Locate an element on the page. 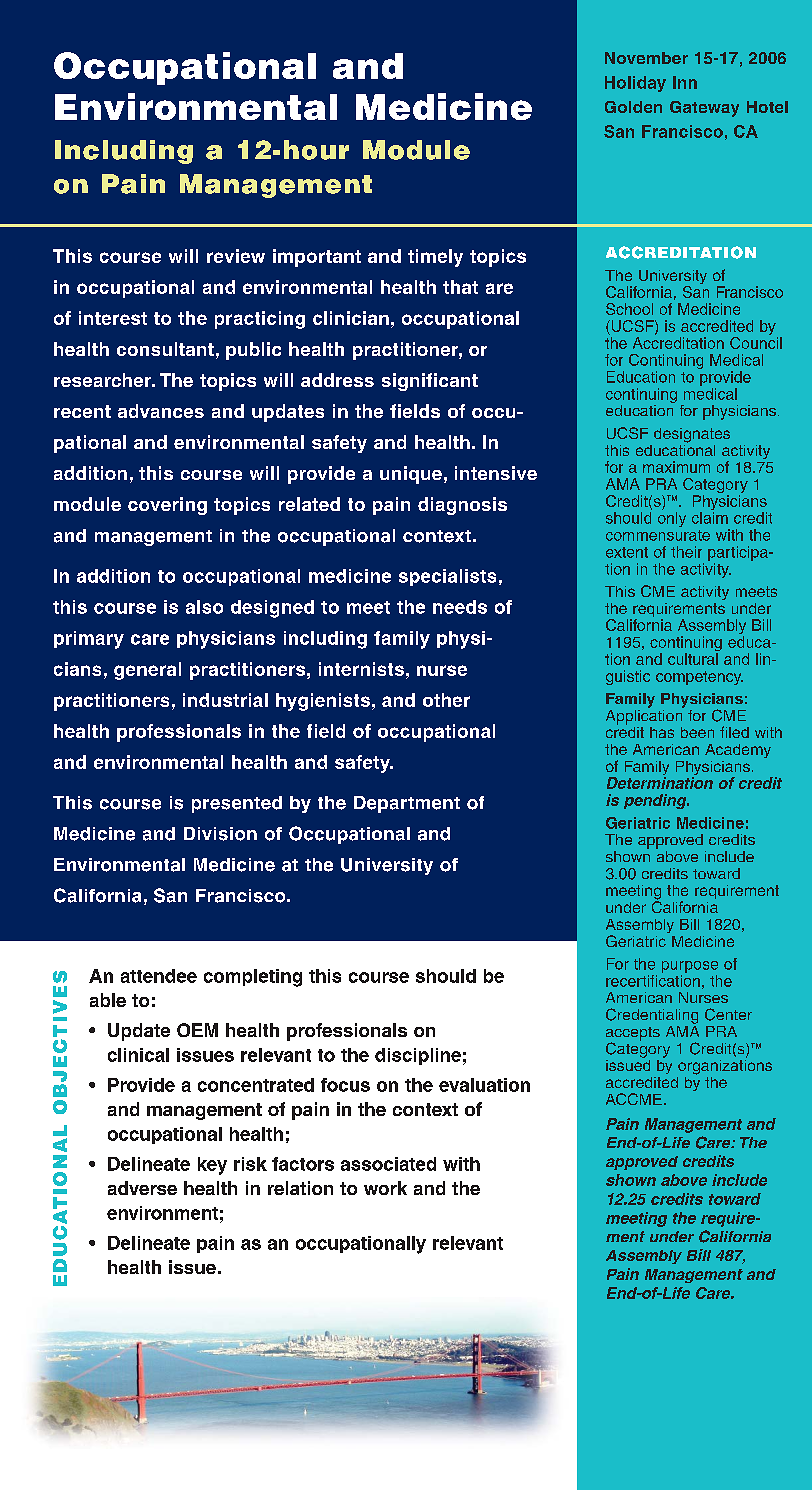 Image resolution: width=812 pixels, height=1490 pixels. associated is located at coordinates (388, 1164).
